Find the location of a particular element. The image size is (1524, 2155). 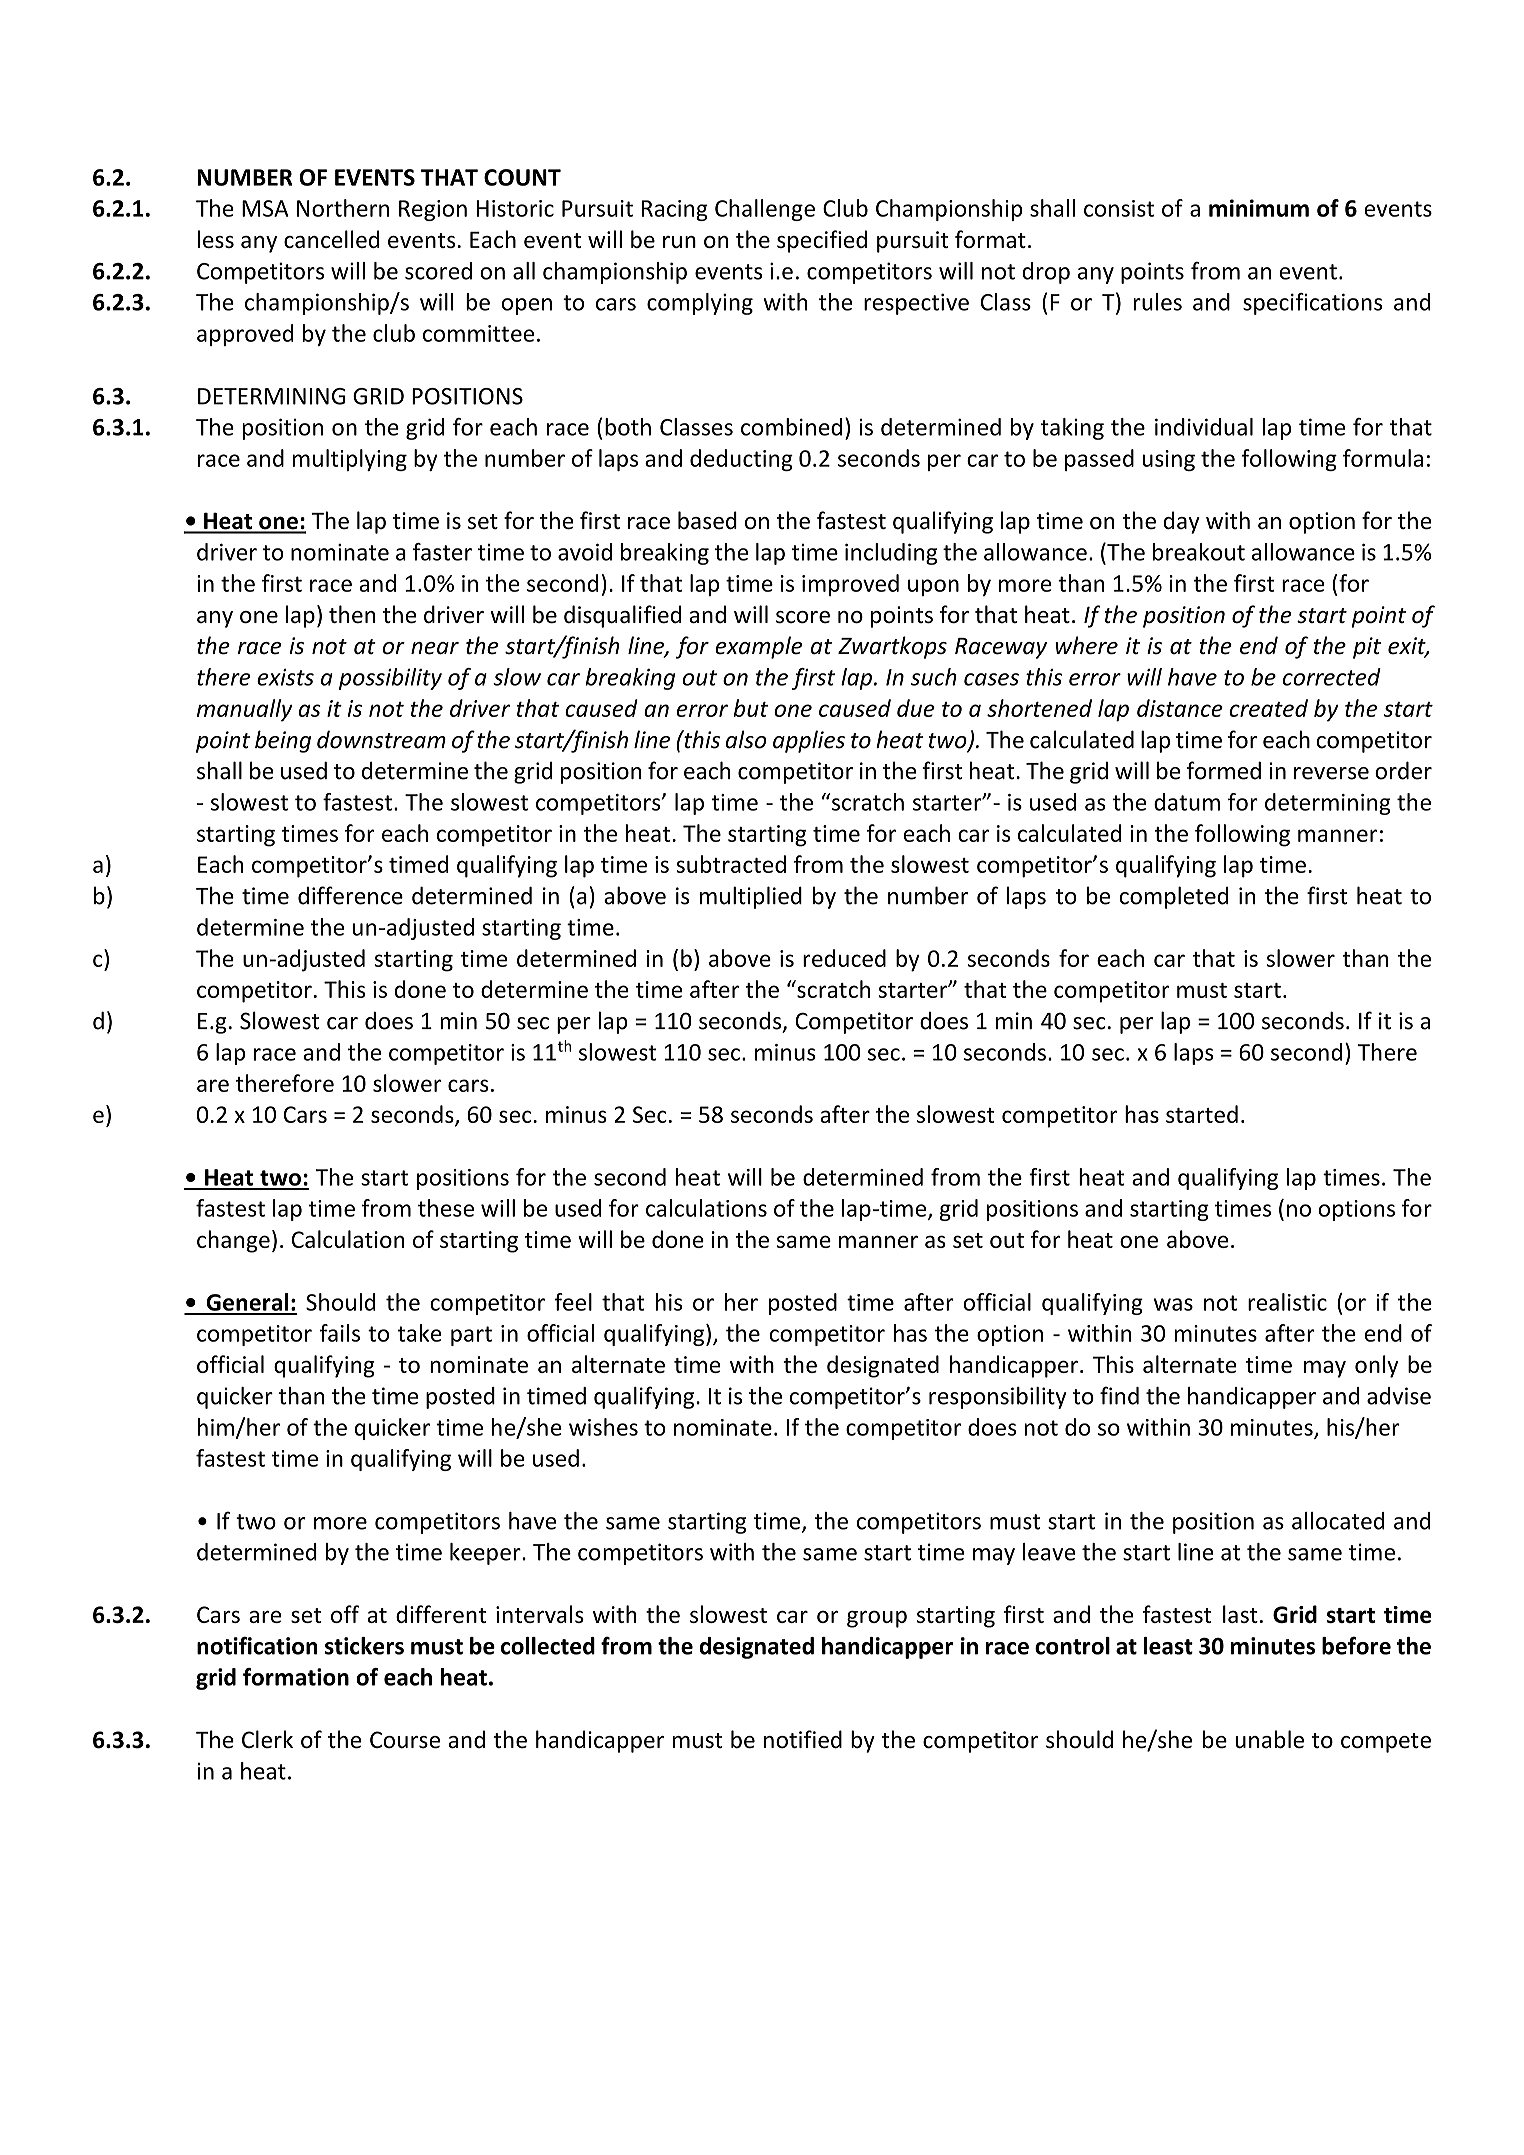

created is located at coordinates (1268, 708).
